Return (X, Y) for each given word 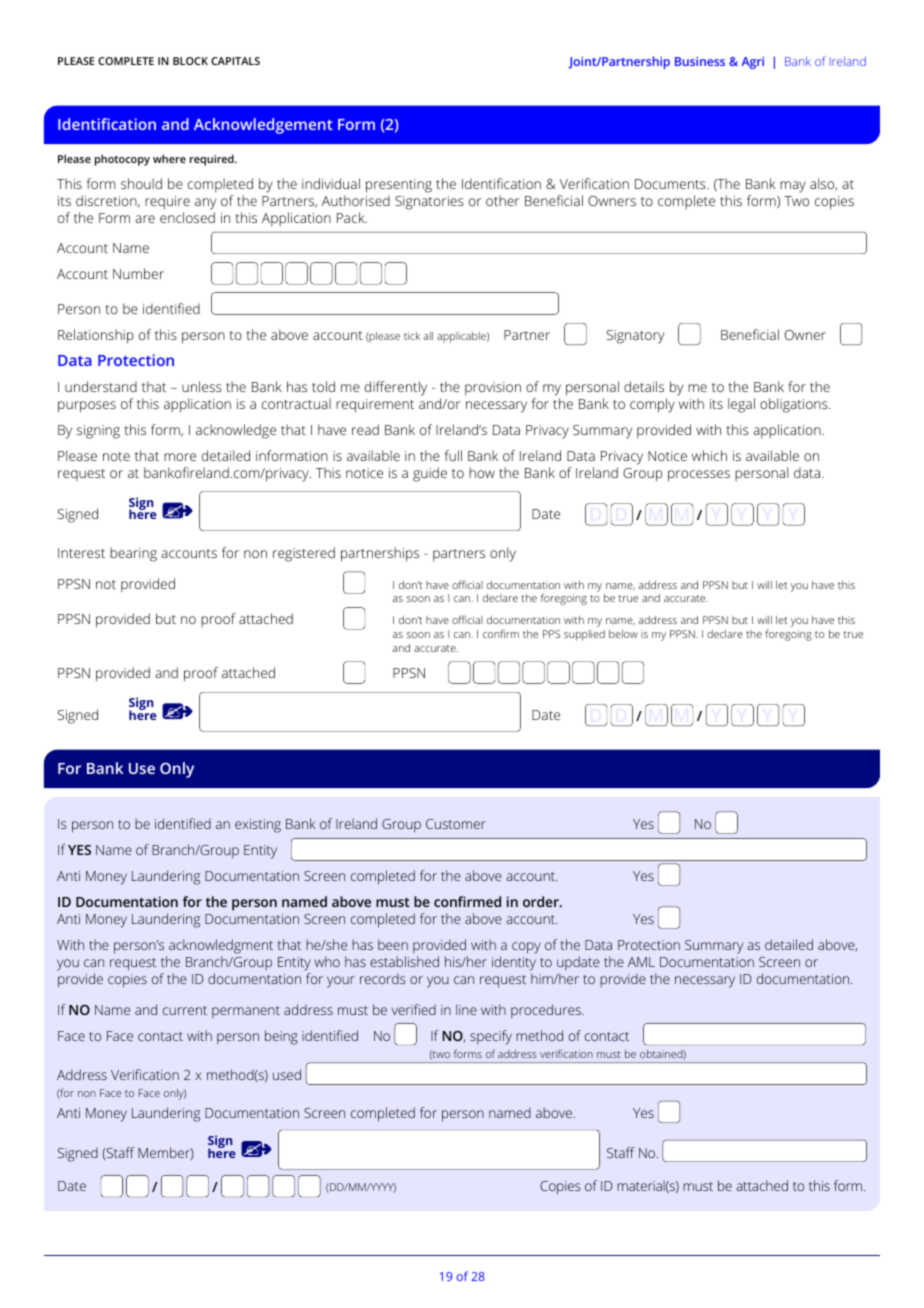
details (644, 386)
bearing (133, 554)
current (185, 1010)
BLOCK (190, 61)
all (428, 336)
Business (700, 61)
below (623, 634)
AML (641, 962)
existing (258, 826)
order (542, 901)
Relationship (96, 336)
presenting (399, 186)
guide (430, 474)
